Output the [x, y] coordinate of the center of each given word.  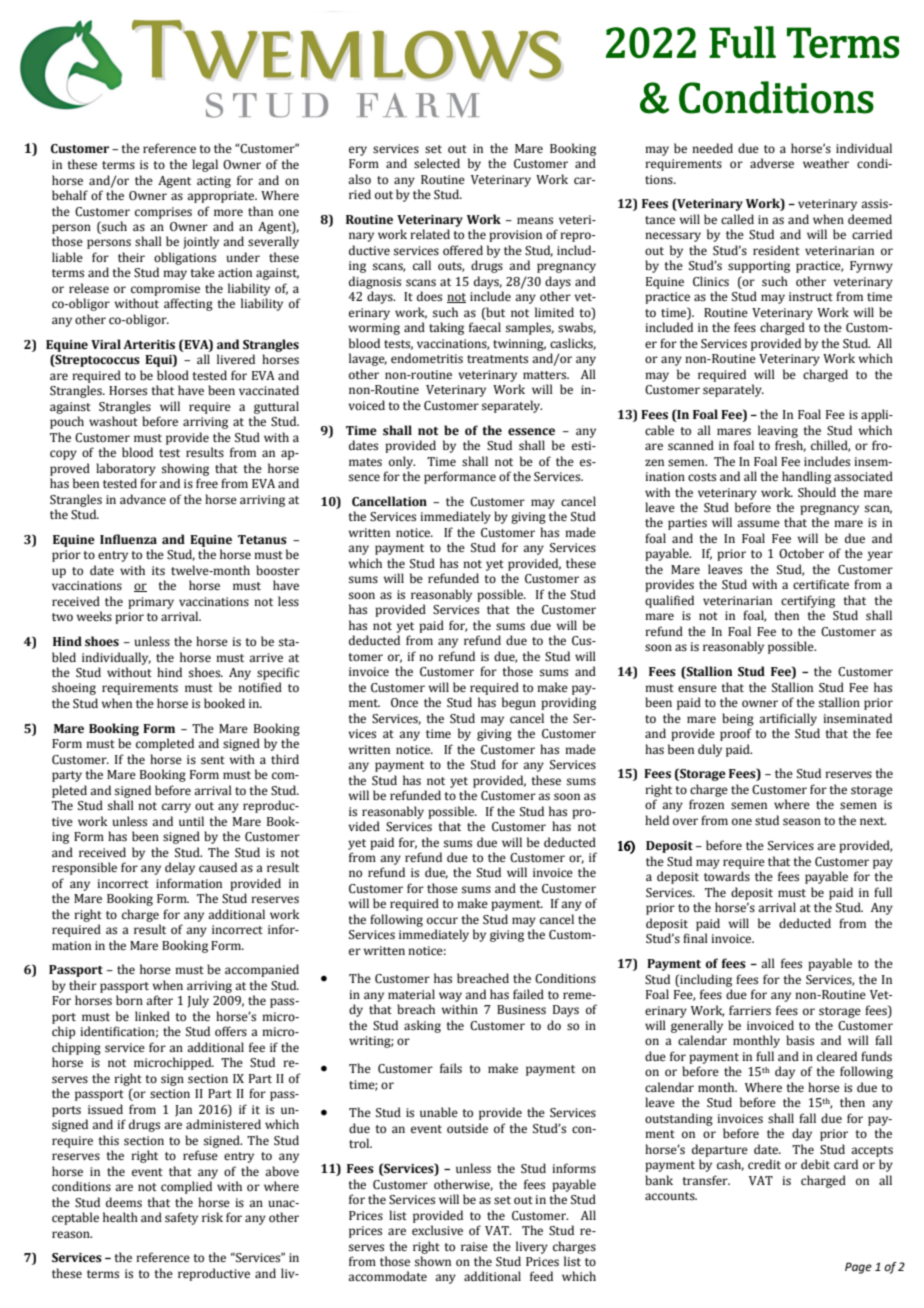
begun [519, 703]
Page [858, 1268]
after [159, 1000]
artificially [788, 719]
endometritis [427, 358]
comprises [163, 213]
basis [800, 1040]
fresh [790, 446]
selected [437, 163]
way [450, 997]
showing [185, 469]
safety [181, 1218]
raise [474, 1247]
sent [213, 760]
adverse [772, 163]
